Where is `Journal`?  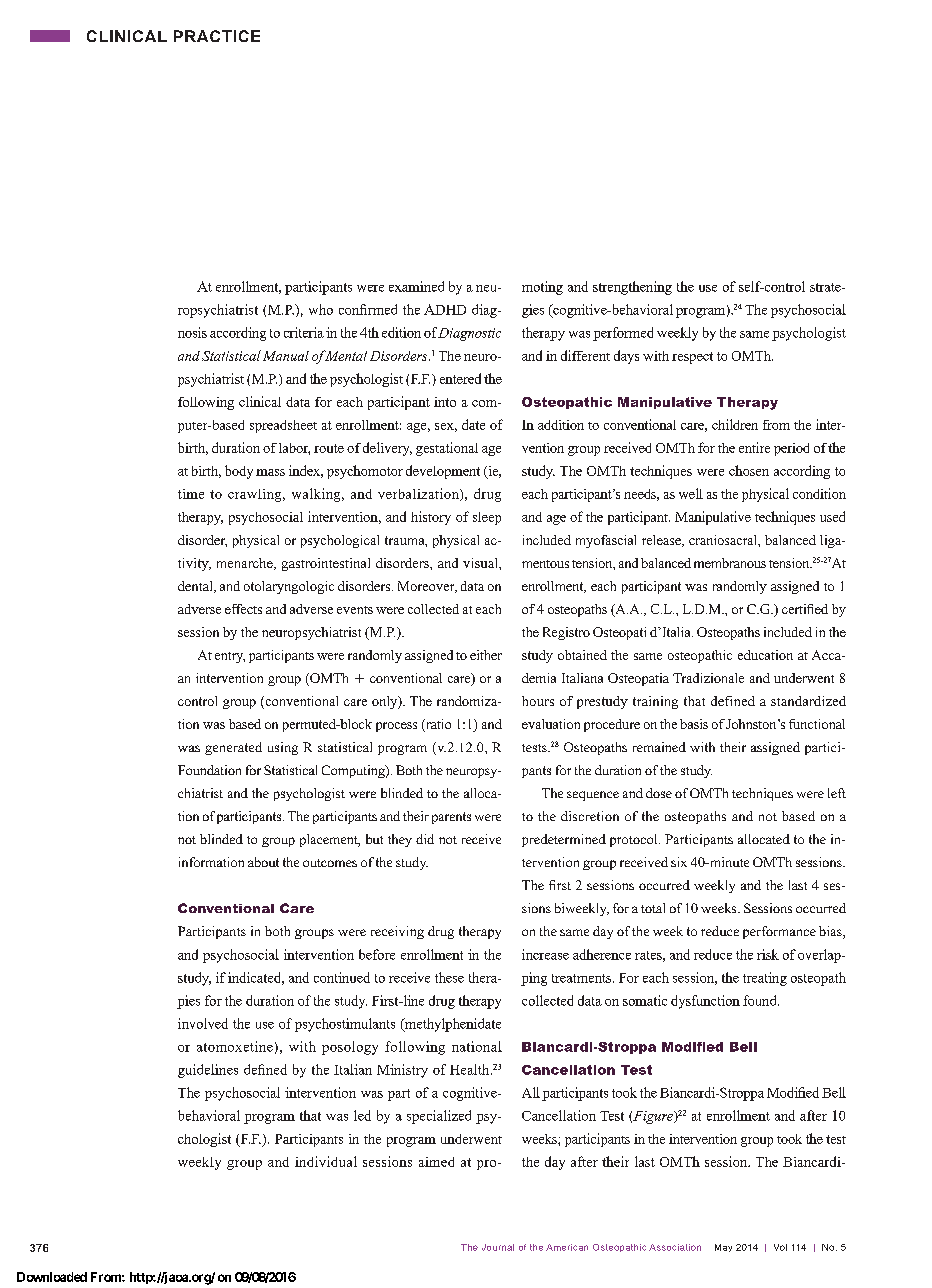
Journal is located at coordinates (498, 1247).
